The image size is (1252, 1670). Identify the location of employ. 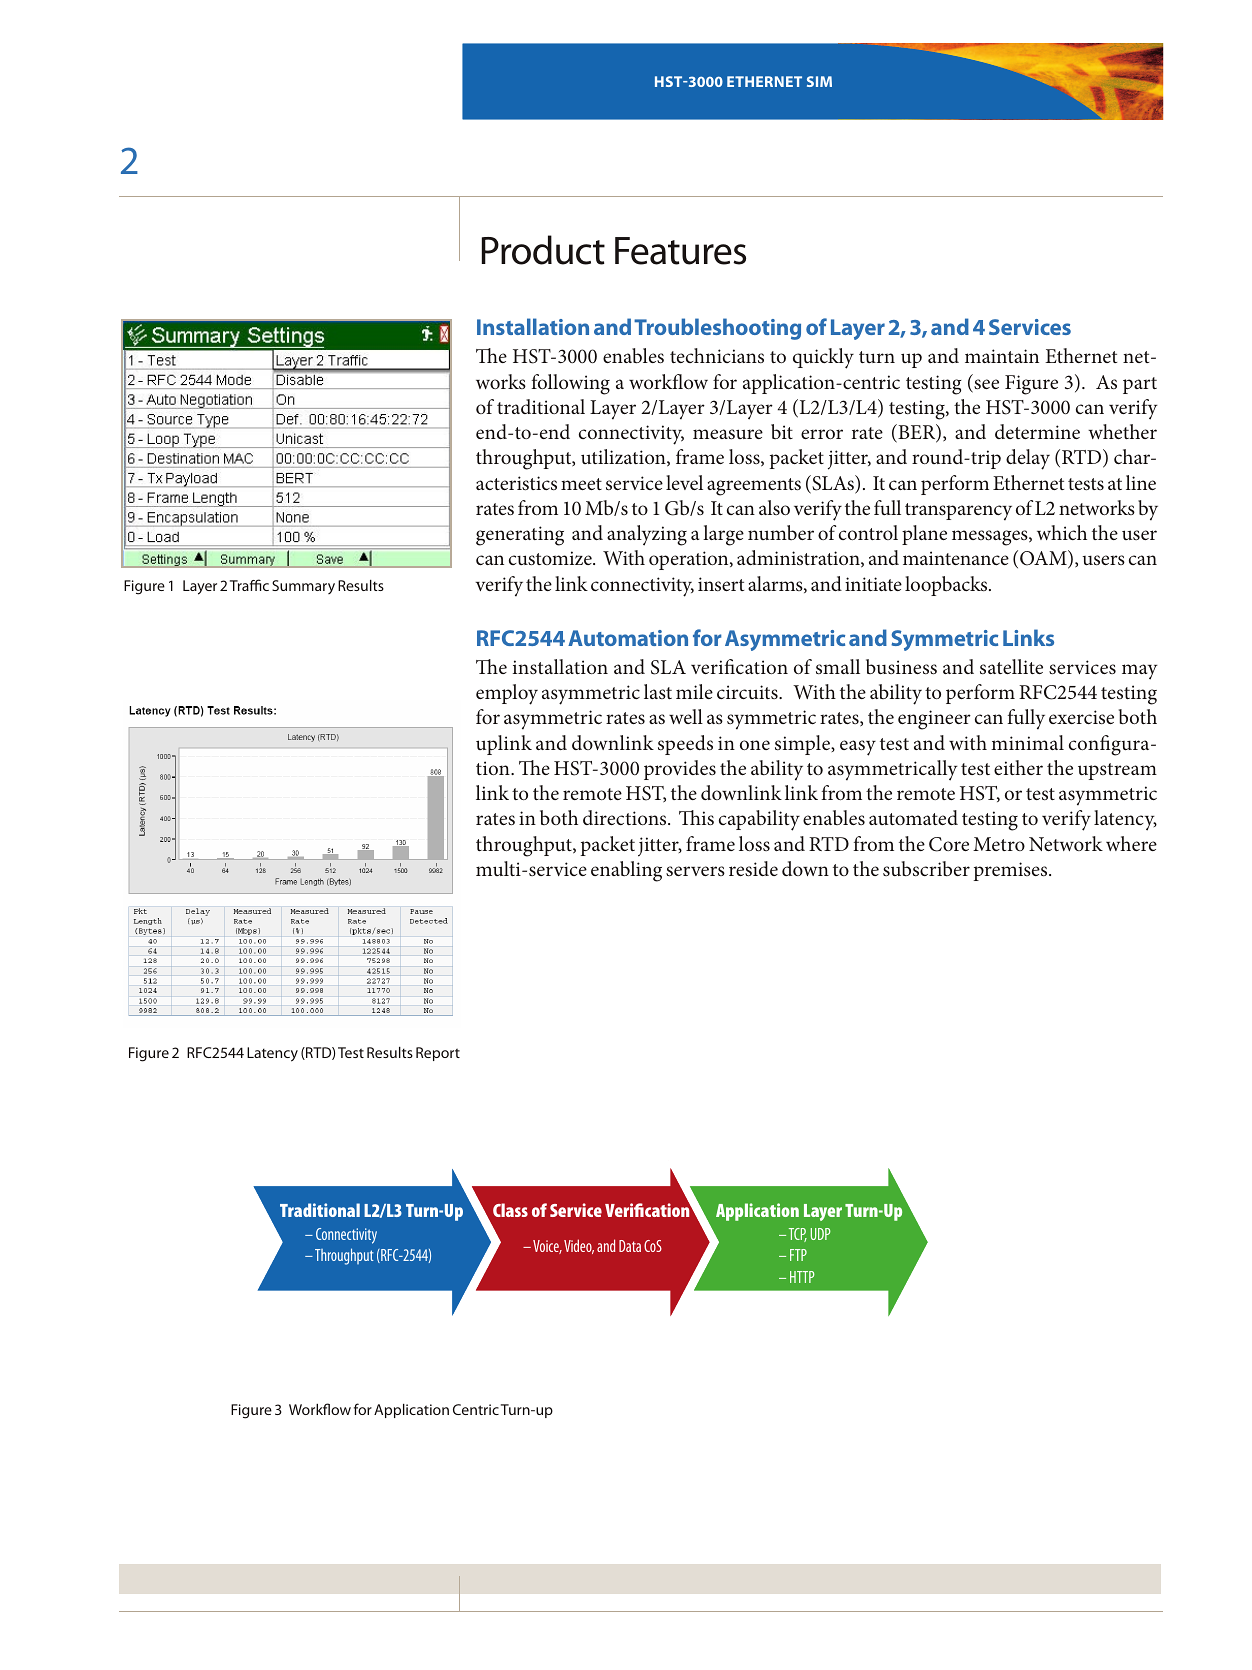
(507, 694).
